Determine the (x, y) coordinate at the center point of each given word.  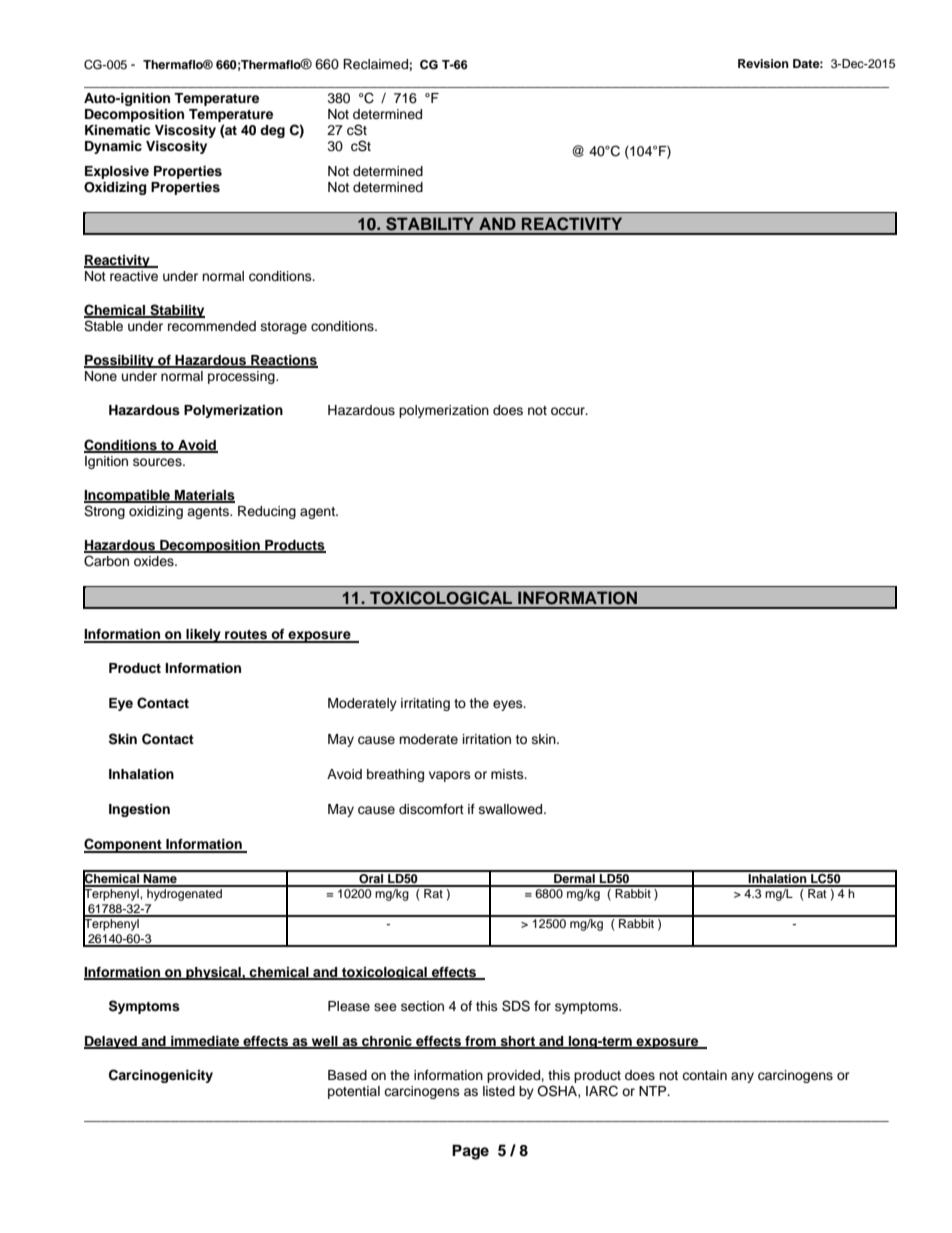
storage (284, 328)
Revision (763, 63)
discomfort (431, 809)
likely (203, 636)
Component (124, 845)
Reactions (283, 361)
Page (470, 1152)
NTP (654, 1091)
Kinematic (117, 130)
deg (272, 131)
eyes (509, 705)
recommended (212, 326)
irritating (425, 704)
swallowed (512, 809)
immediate (205, 1042)
